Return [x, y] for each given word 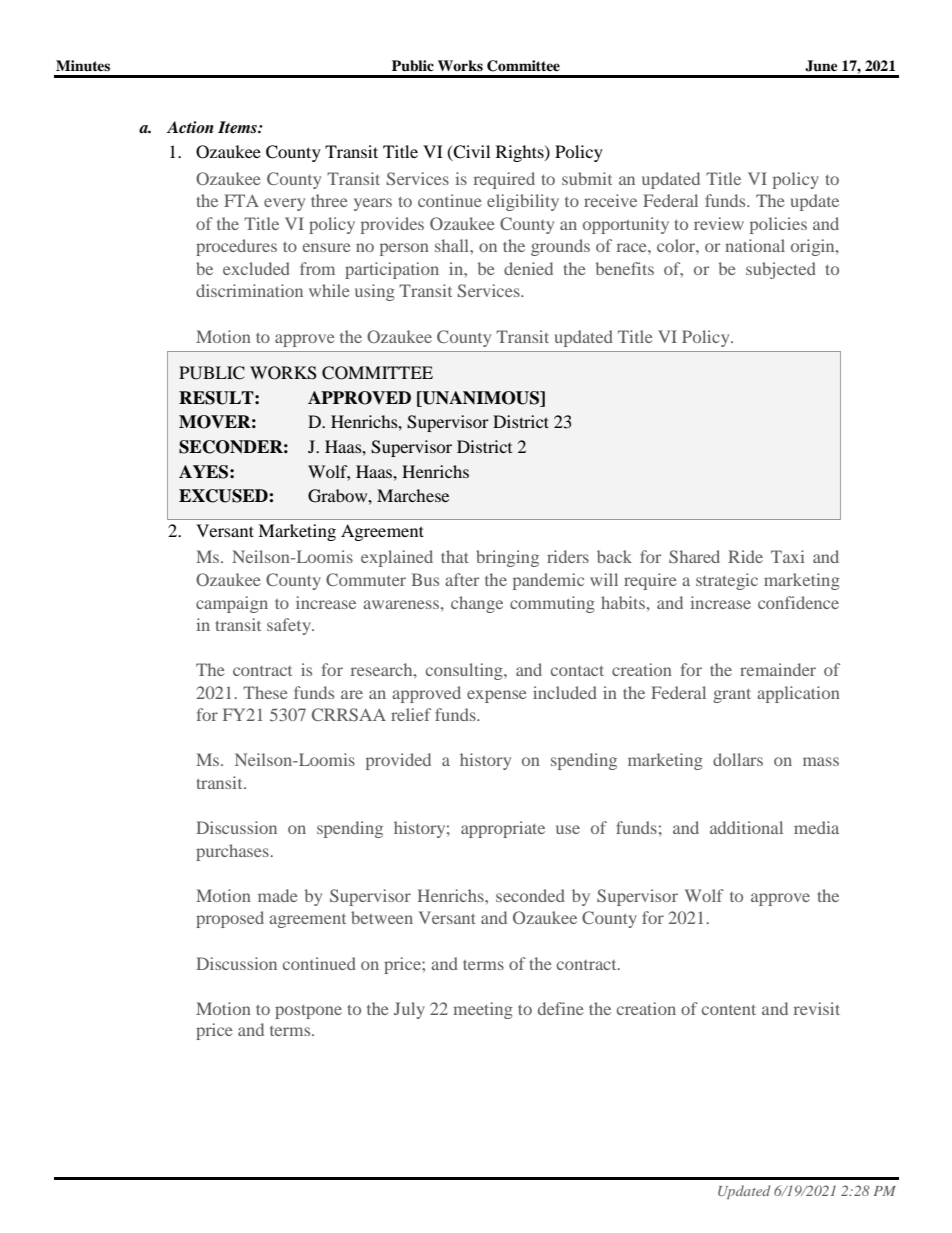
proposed [230, 919]
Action [190, 127]
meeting [483, 1010]
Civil [471, 153]
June [821, 66]
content [729, 1010]
